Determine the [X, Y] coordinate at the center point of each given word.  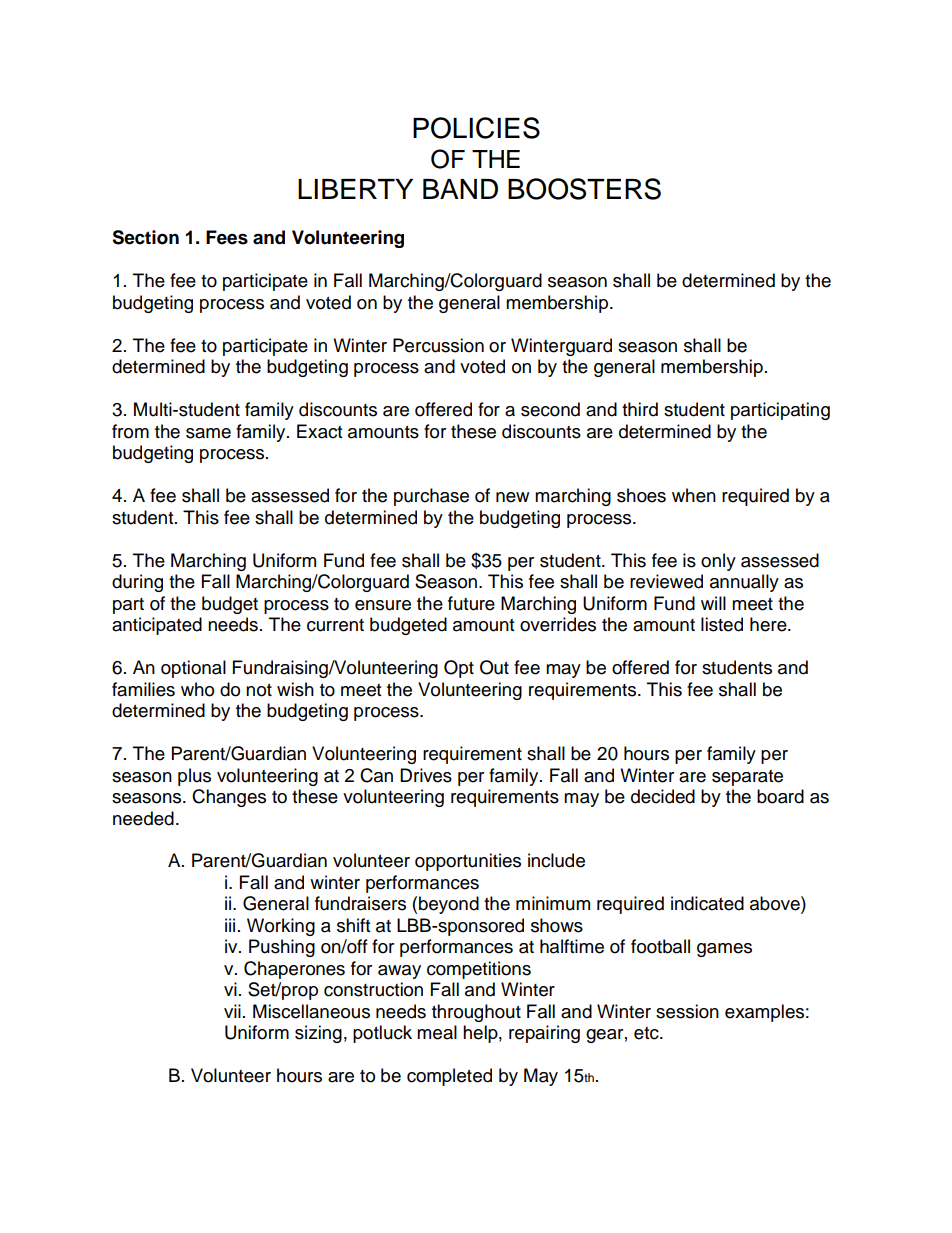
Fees [227, 237]
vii [232, 1011]
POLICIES [476, 128]
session [687, 1011]
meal [437, 1032]
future [471, 603]
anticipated [157, 626]
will [713, 603]
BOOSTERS [584, 189]
